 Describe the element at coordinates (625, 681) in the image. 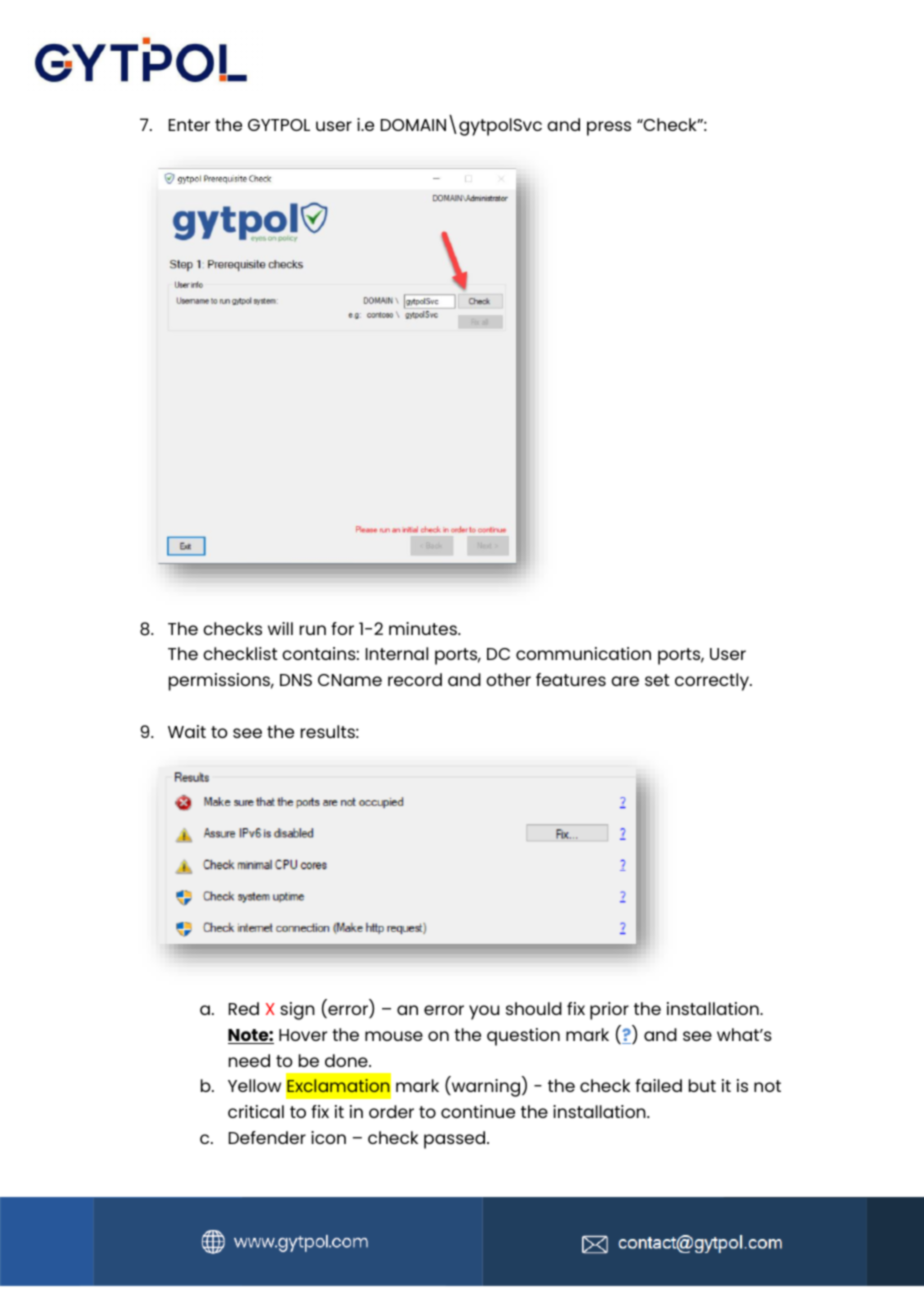

I see `are` at that location.
